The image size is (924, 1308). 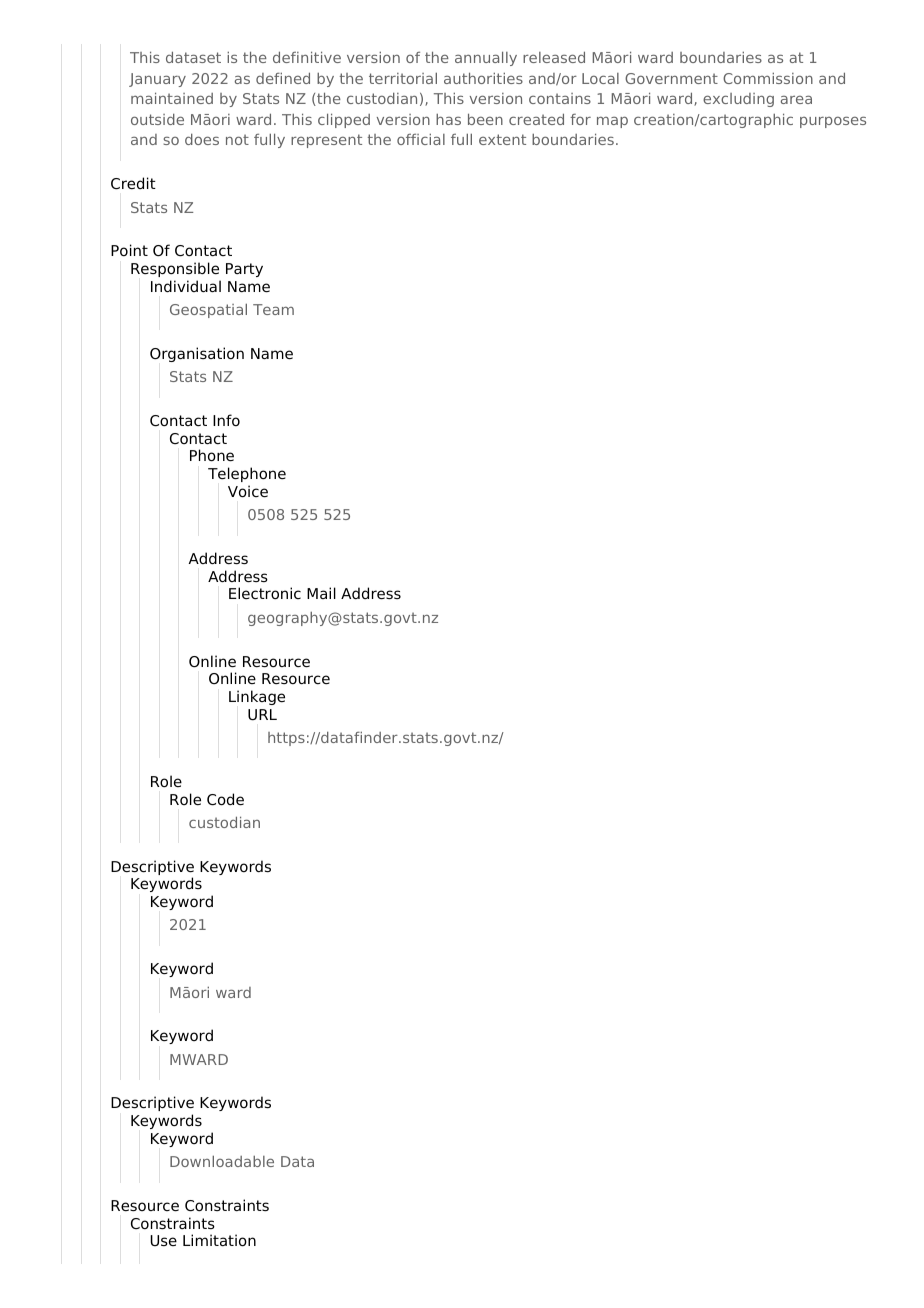 What do you see at coordinates (219, 1240) in the page?
I see `Limitation` at bounding box center [219, 1240].
